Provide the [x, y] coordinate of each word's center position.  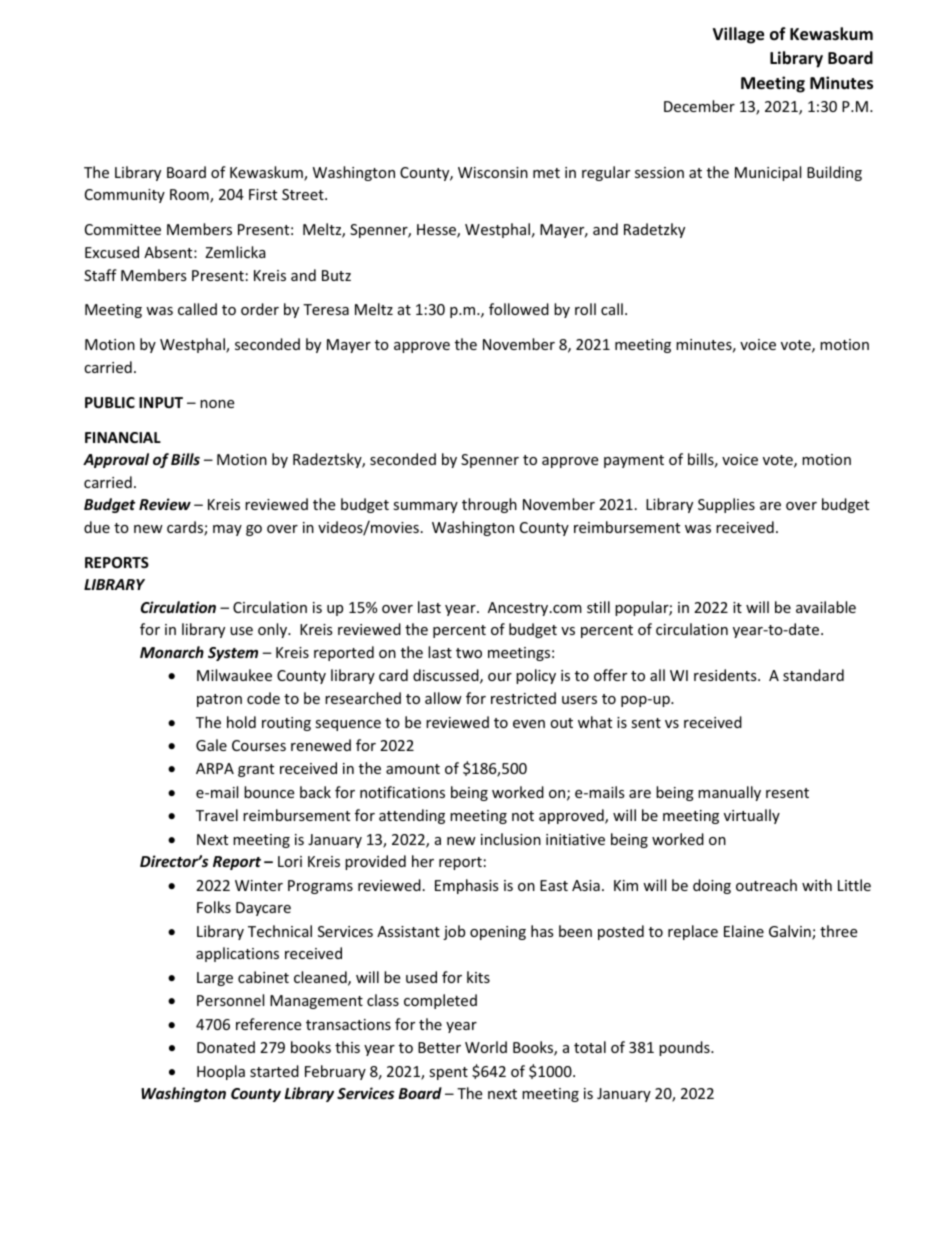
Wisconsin [493, 172]
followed [519, 309]
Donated [226, 1047]
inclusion [511, 839]
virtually [752, 816]
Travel [217, 815]
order [260, 309]
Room [190, 196]
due [97, 527]
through [489, 505]
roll [585, 309]
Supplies [726, 505]
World [486, 1047]
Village [738, 35]
